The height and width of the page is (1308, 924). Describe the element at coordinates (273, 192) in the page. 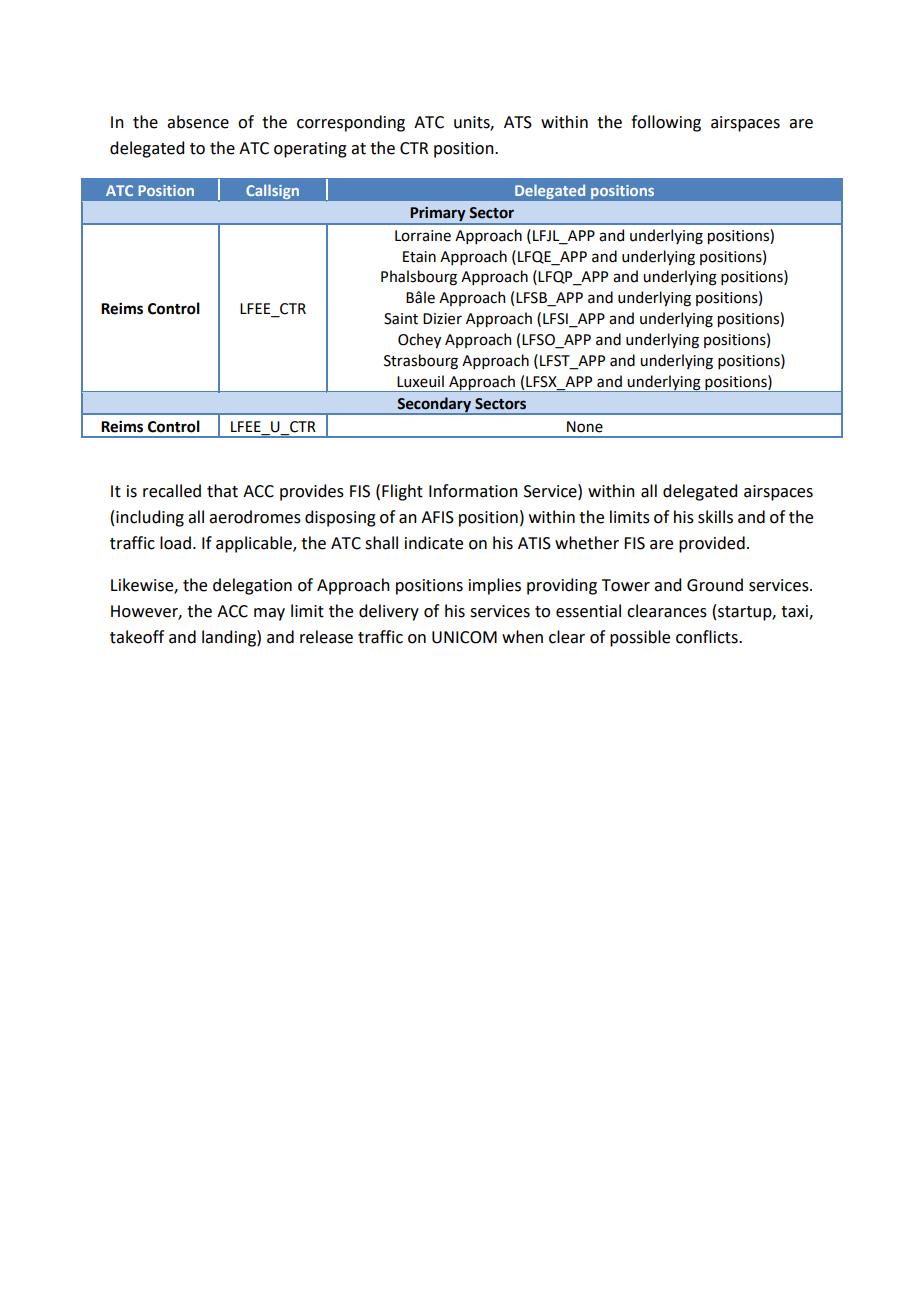

I see `Callsign` at that location.
